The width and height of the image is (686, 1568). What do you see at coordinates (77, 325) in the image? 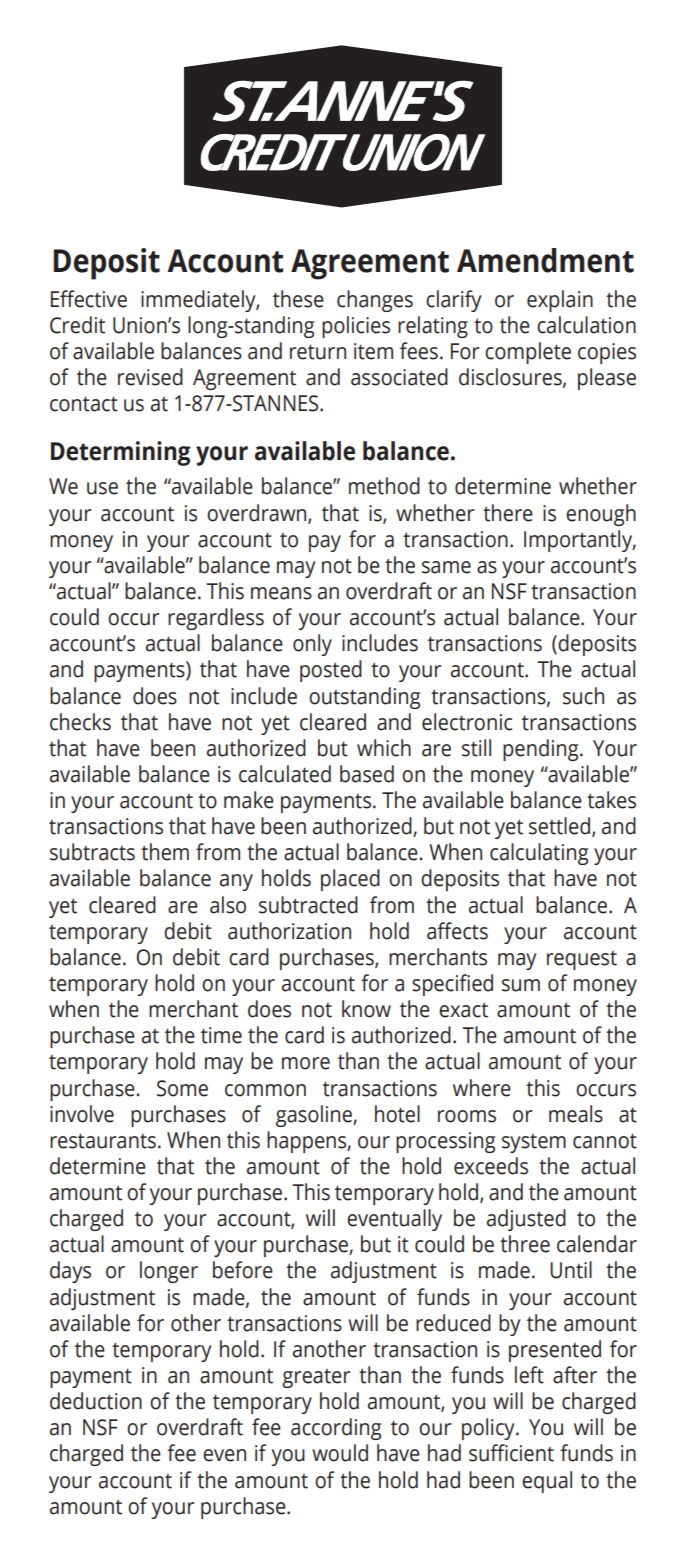
I see `Credit` at bounding box center [77, 325].
